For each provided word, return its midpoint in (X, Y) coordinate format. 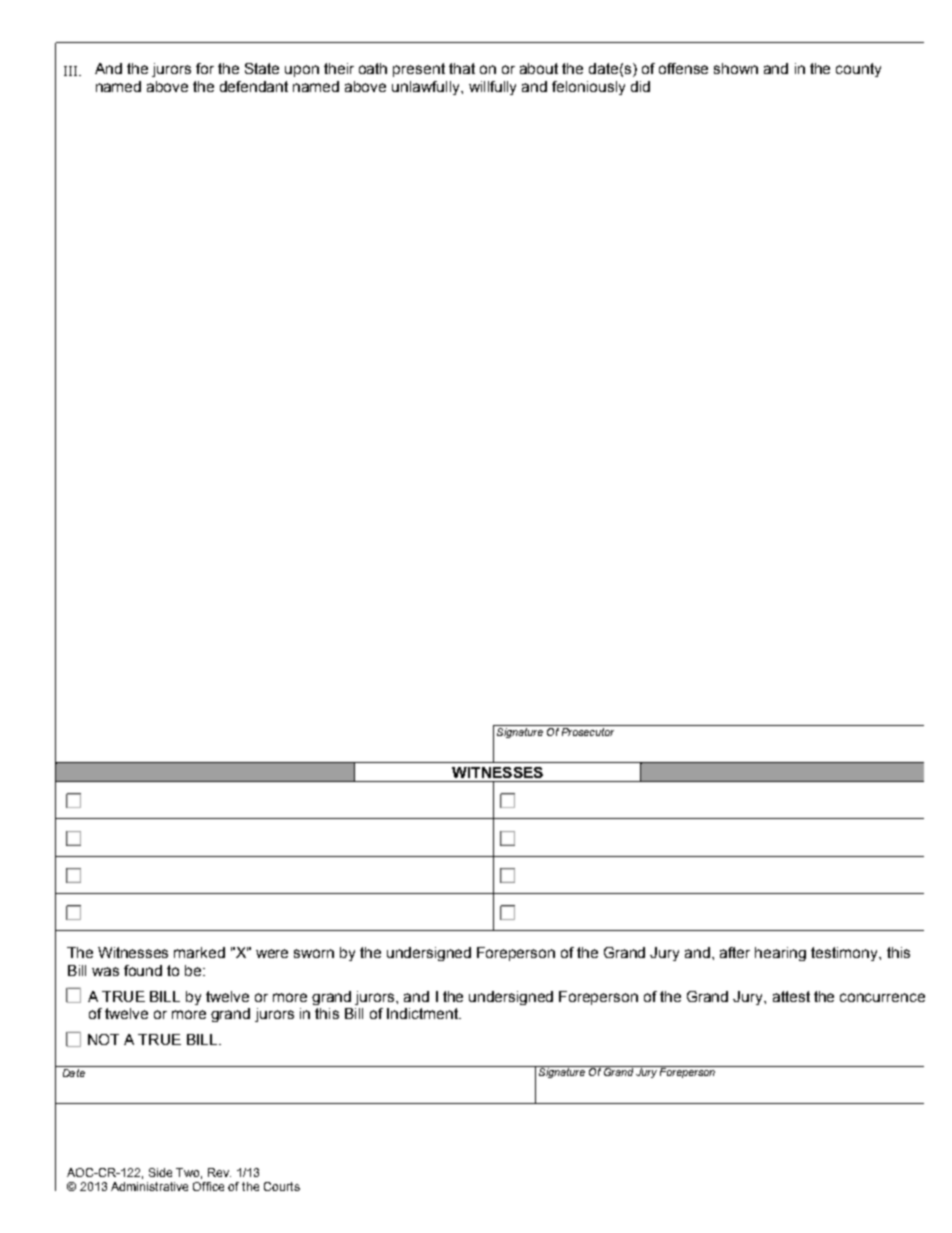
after (735, 952)
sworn (314, 953)
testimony (845, 954)
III (72, 71)
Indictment (423, 1013)
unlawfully (427, 88)
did (640, 86)
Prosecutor (588, 730)
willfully (492, 88)
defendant (254, 86)
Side (160, 1172)
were (272, 953)
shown (736, 68)
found (143, 970)
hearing (780, 954)
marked (199, 952)
